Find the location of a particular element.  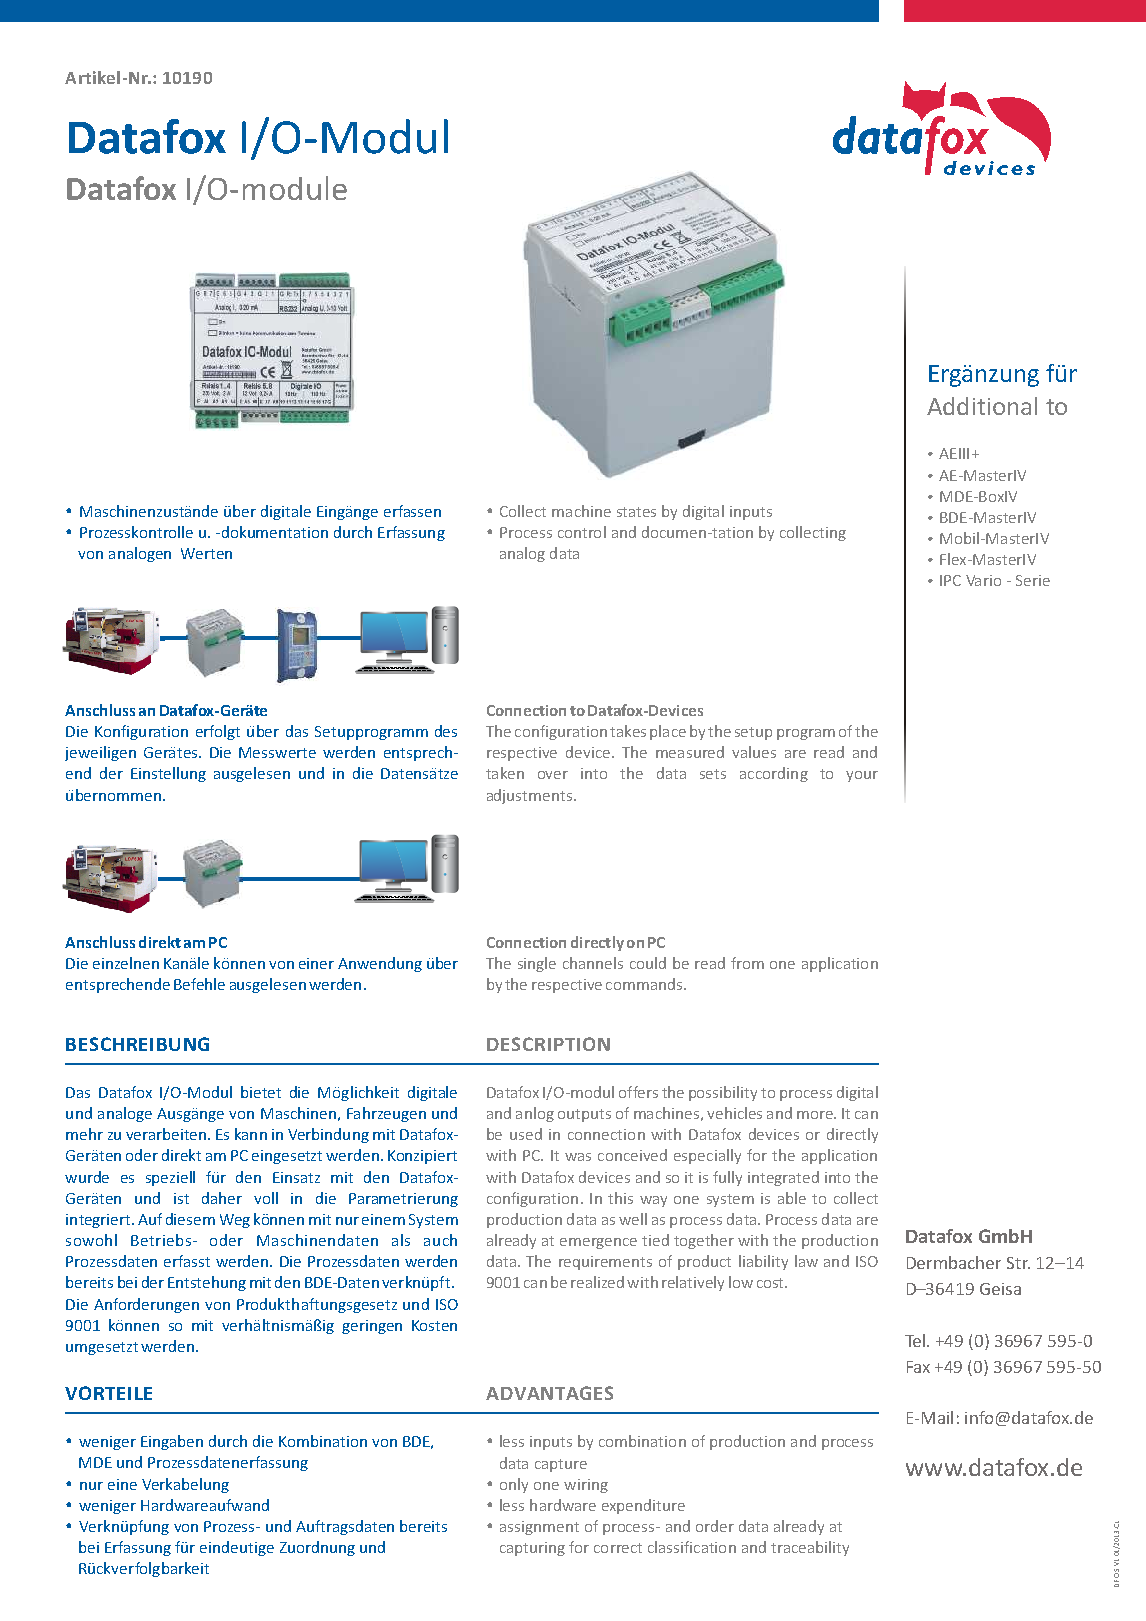

control is located at coordinates (582, 532).
